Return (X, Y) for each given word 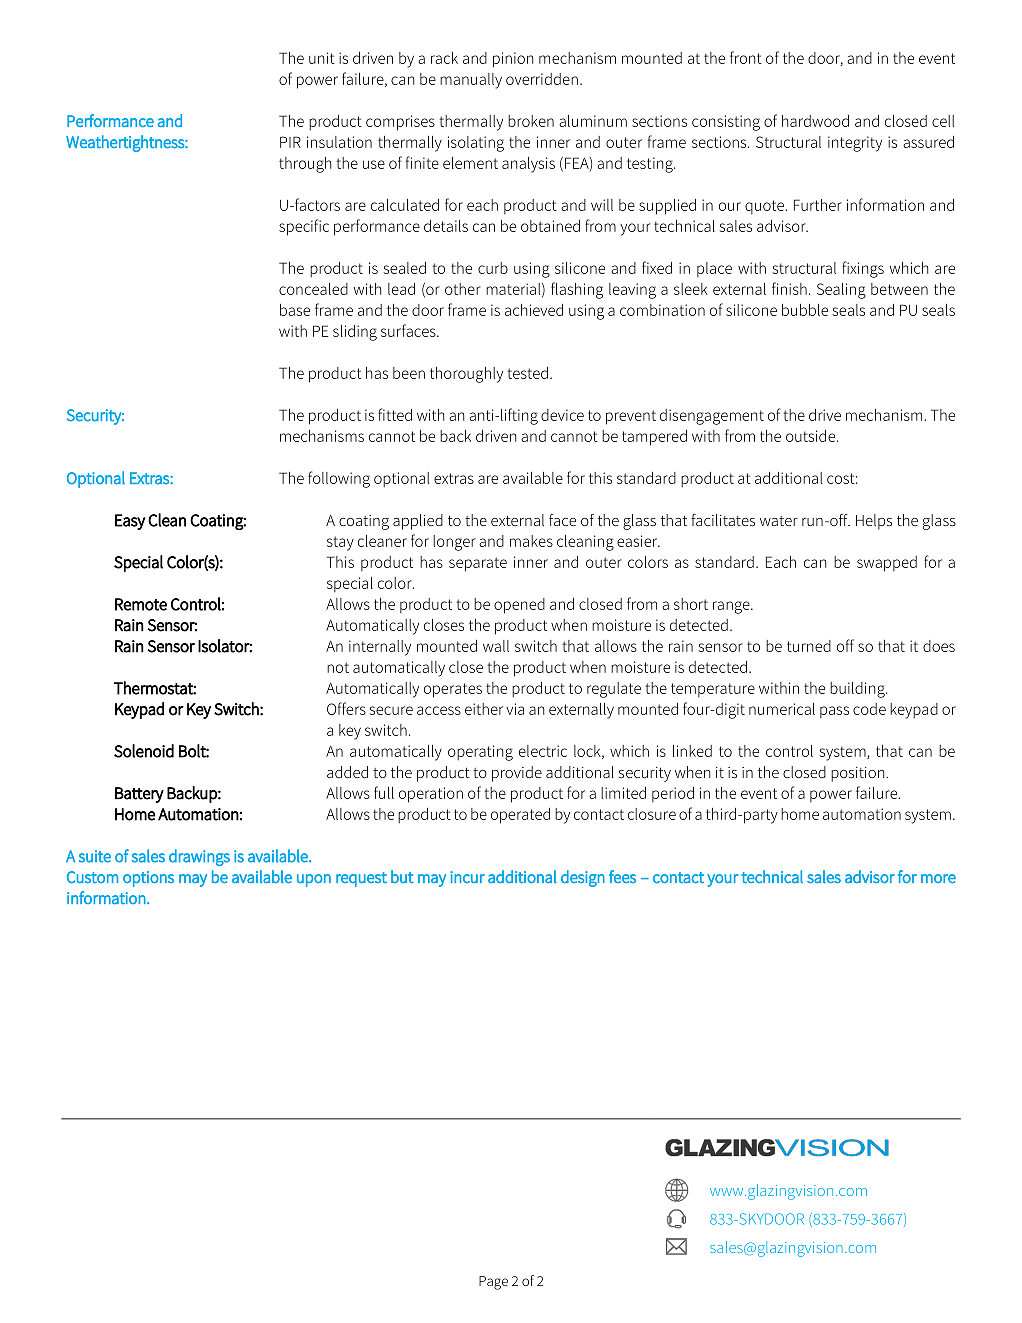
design (583, 878)
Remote (141, 604)
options (148, 879)
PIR (290, 142)
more (938, 878)
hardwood (815, 121)
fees (622, 876)
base (295, 310)
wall (496, 646)
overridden (542, 79)
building (858, 690)
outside (812, 436)
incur (467, 877)
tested (527, 373)
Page (493, 1283)
